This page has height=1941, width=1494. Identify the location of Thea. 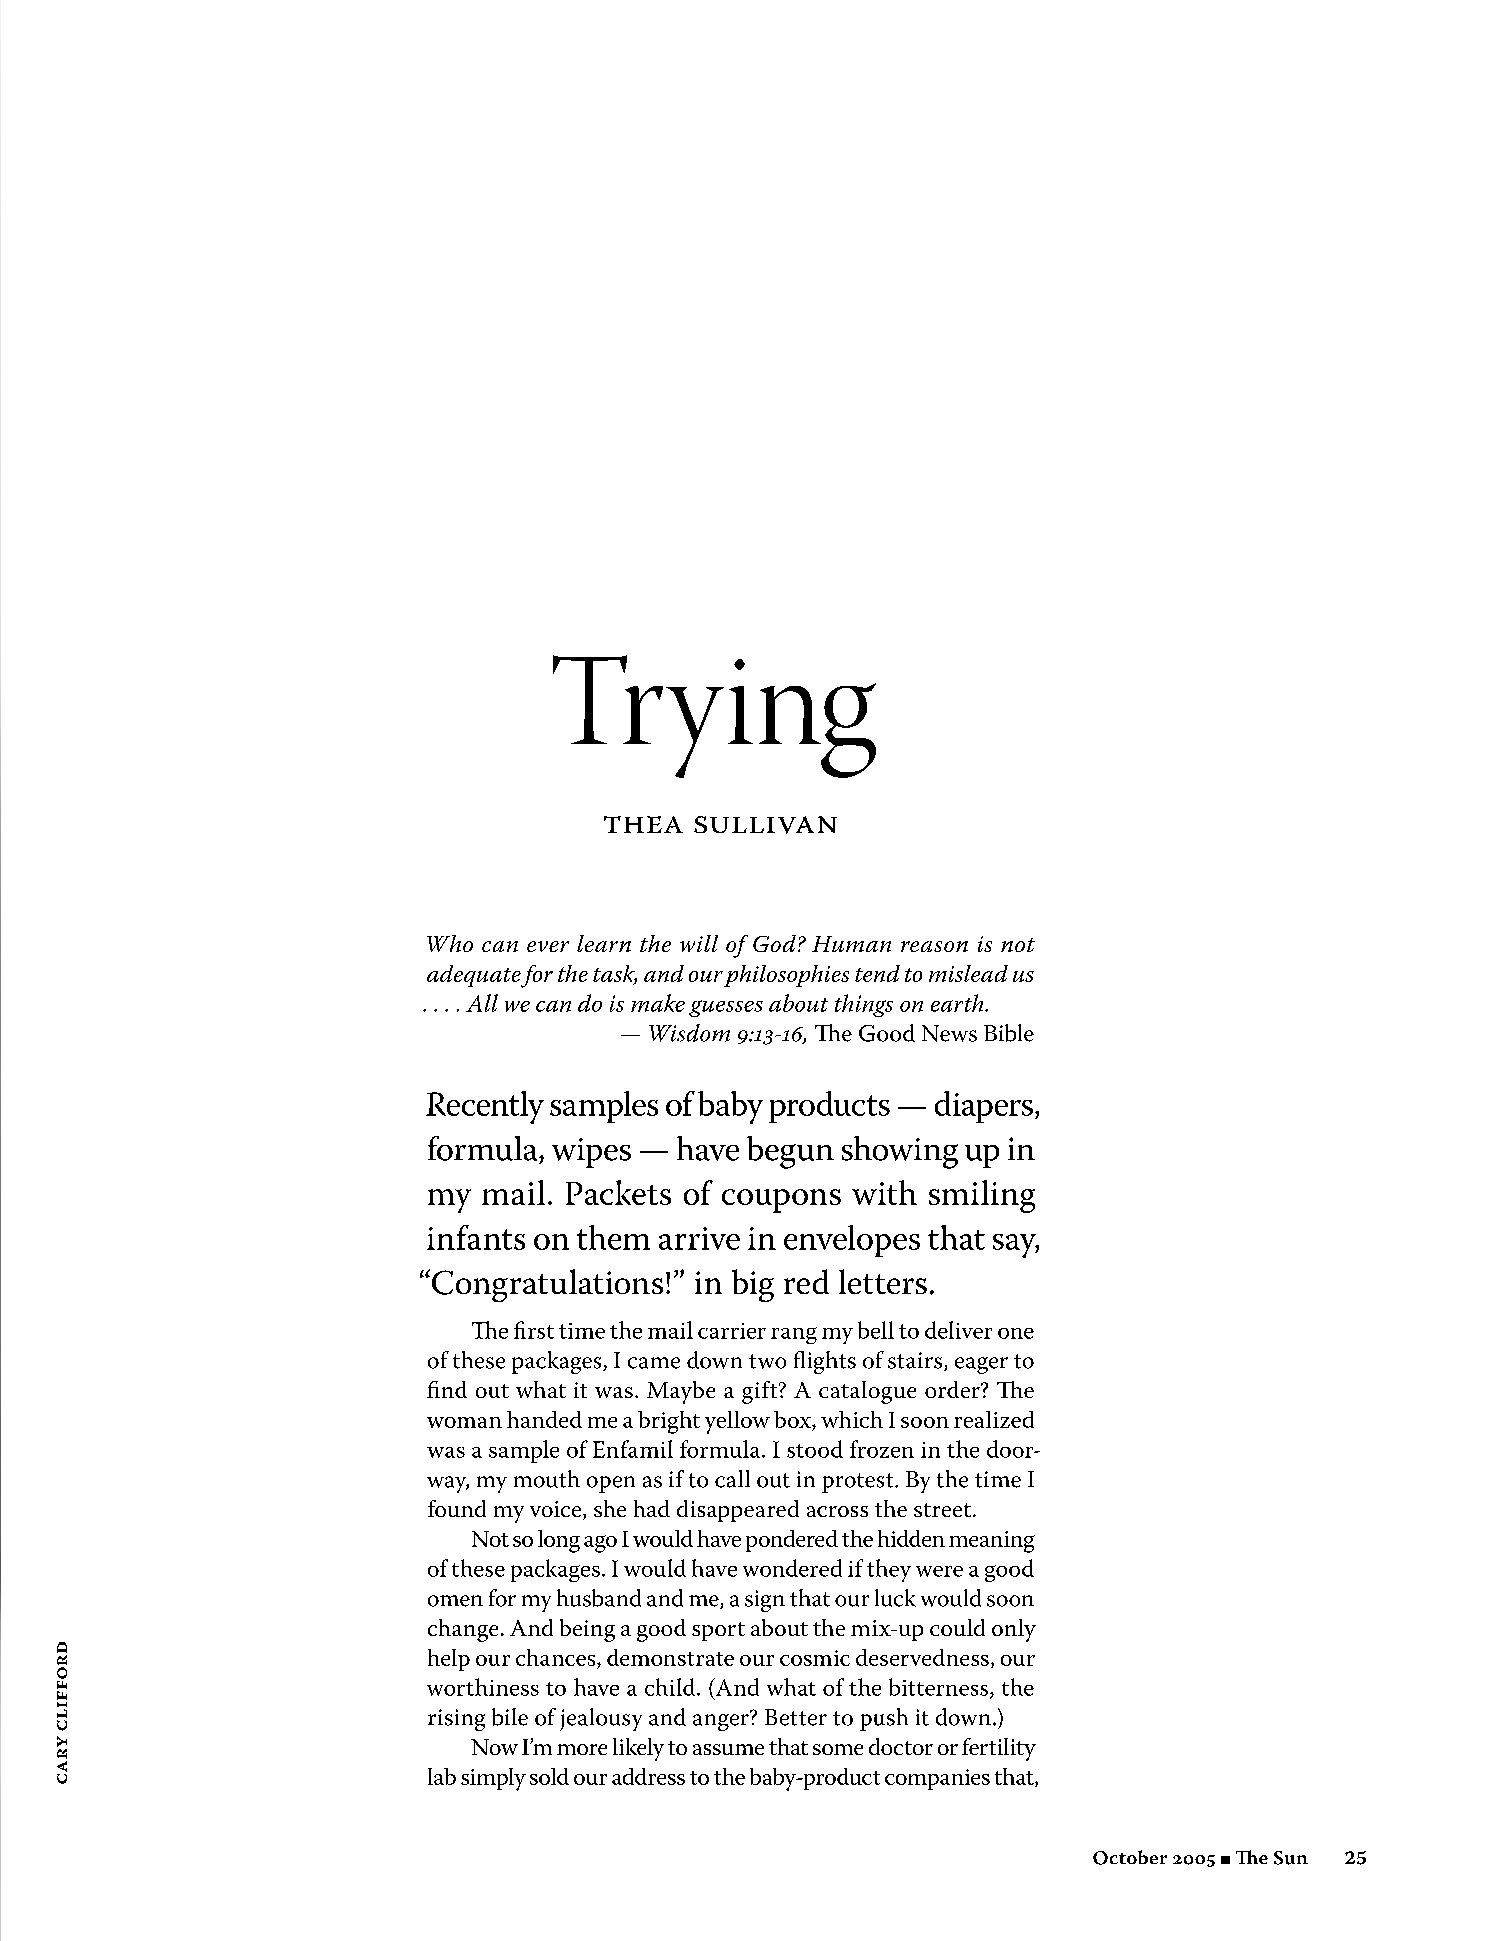
(643, 824).
